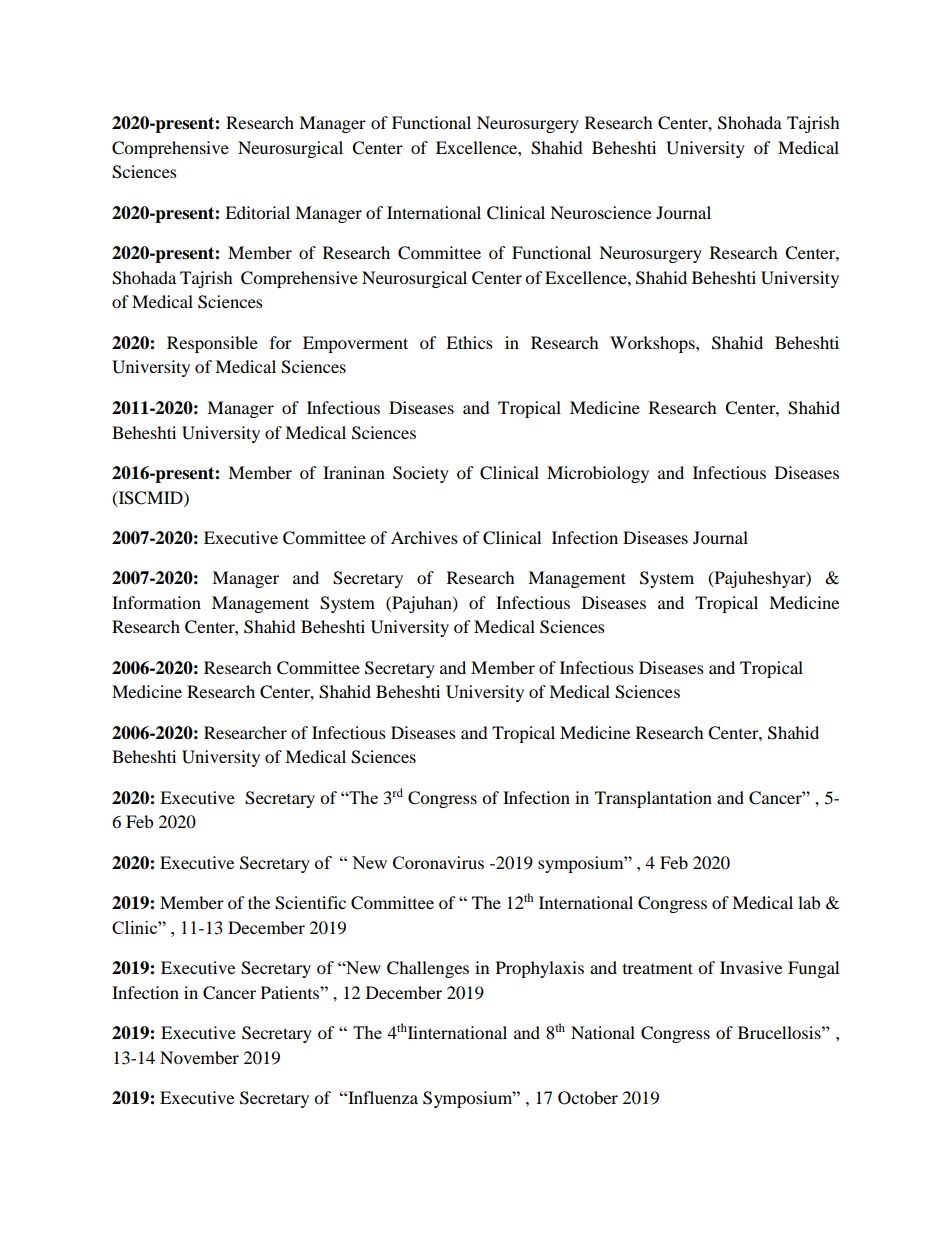 The image size is (952, 1233). I want to click on Workshops, so click(653, 344).
